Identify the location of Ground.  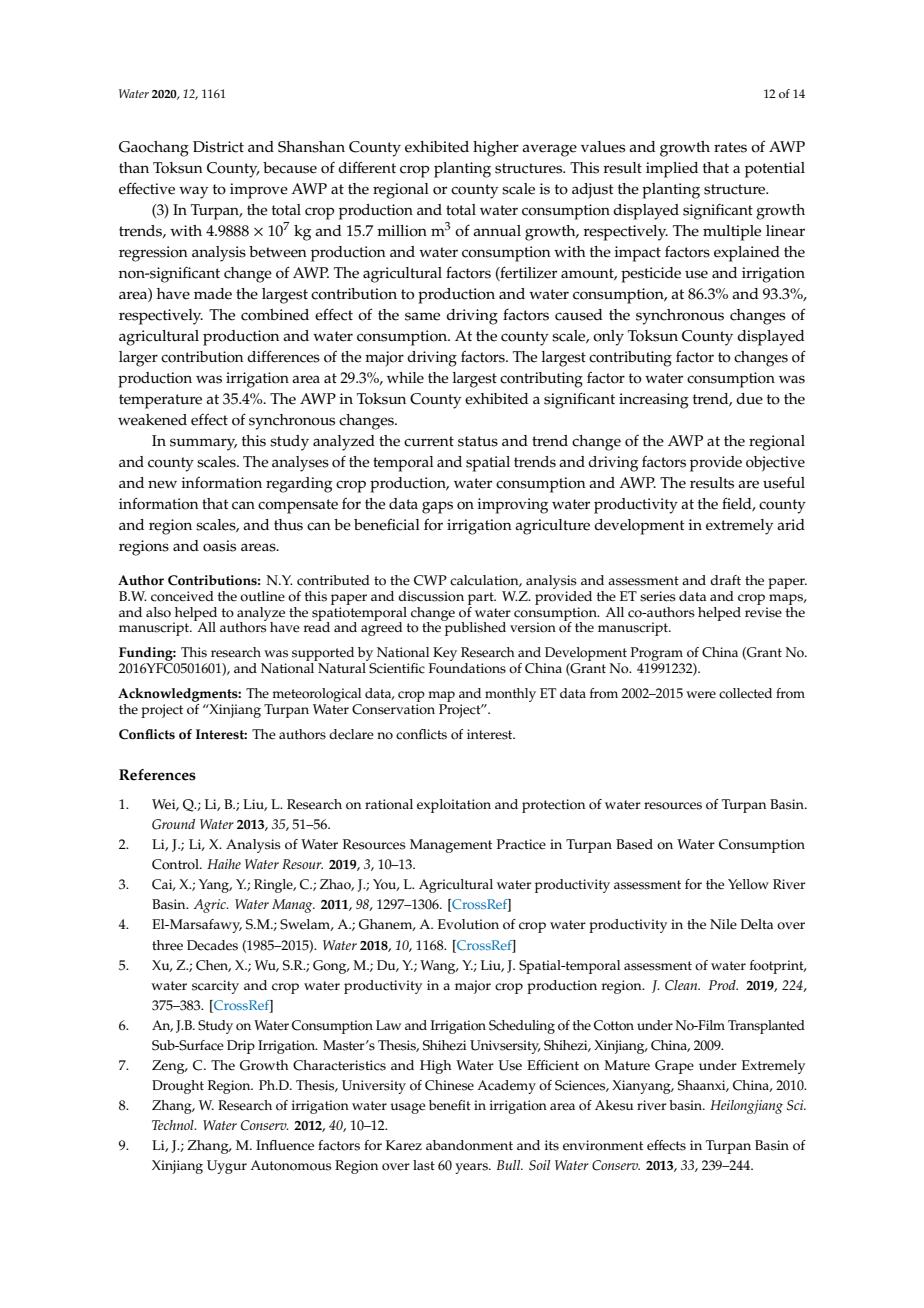
(173, 824).
